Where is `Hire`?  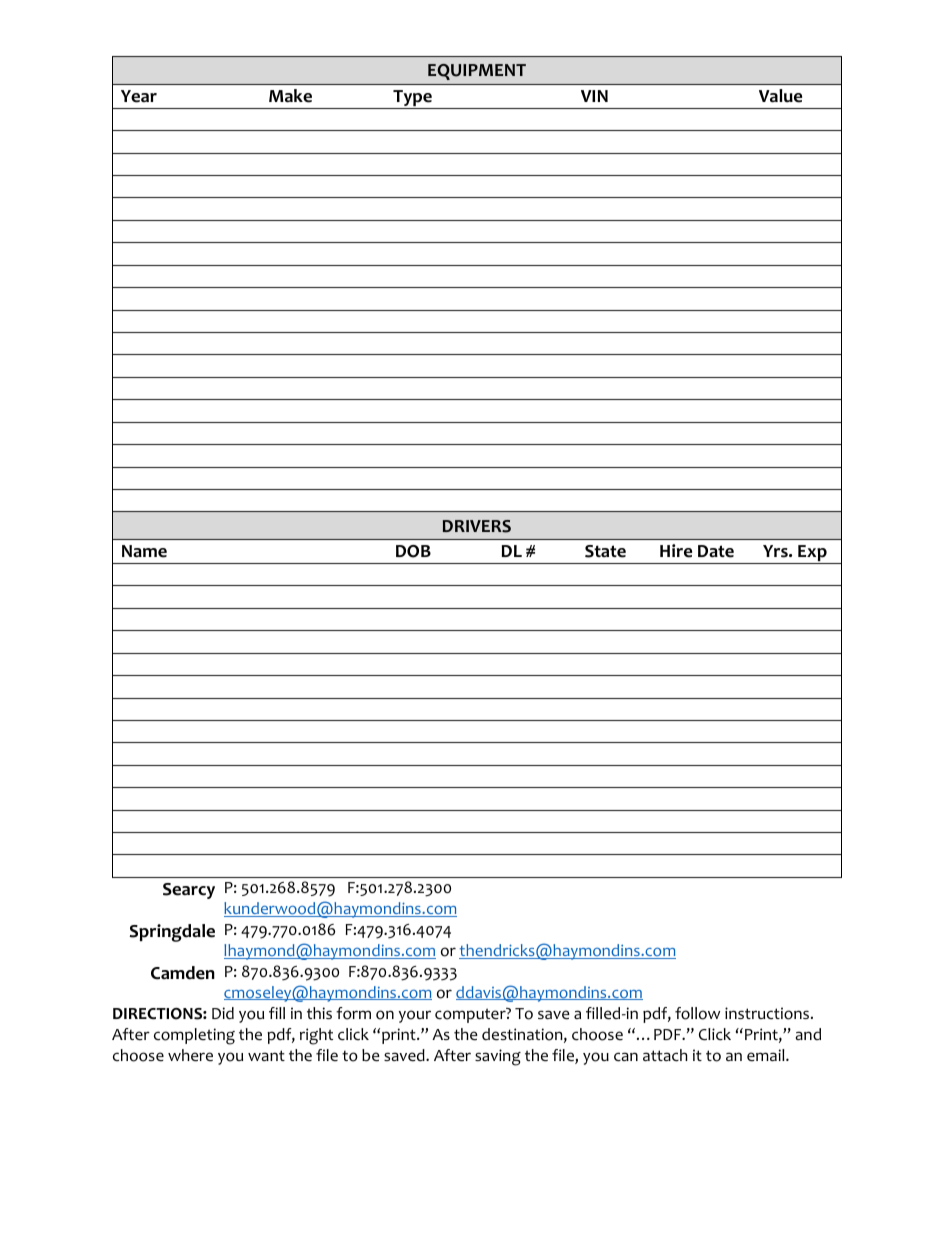 Hire is located at coordinates (676, 551).
